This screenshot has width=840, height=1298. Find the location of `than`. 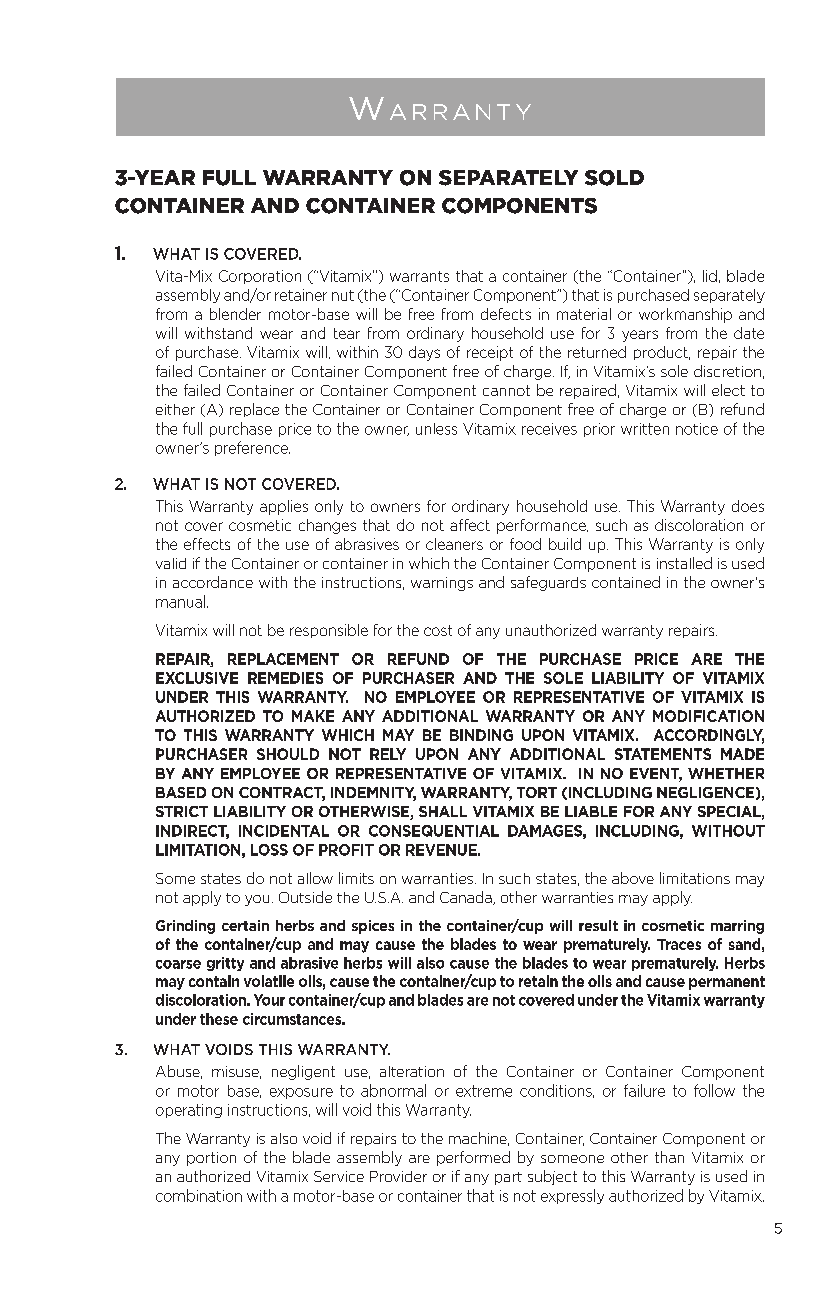

than is located at coordinates (669, 1157).
